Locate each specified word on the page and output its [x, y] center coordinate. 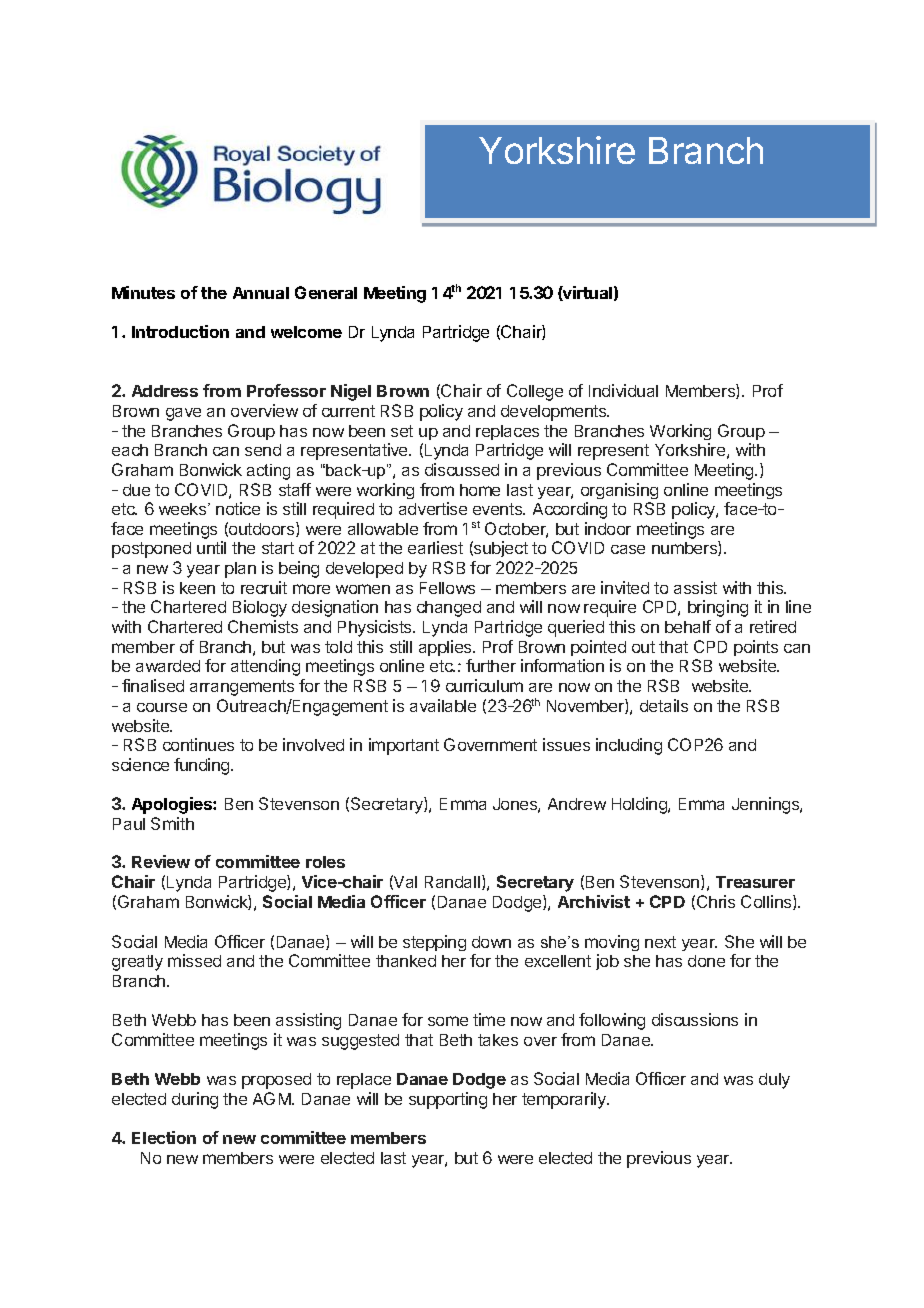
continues [198, 744]
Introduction [180, 331]
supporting [448, 1100]
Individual [623, 390]
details [664, 705]
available [443, 705]
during [195, 1100]
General [326, 292]
